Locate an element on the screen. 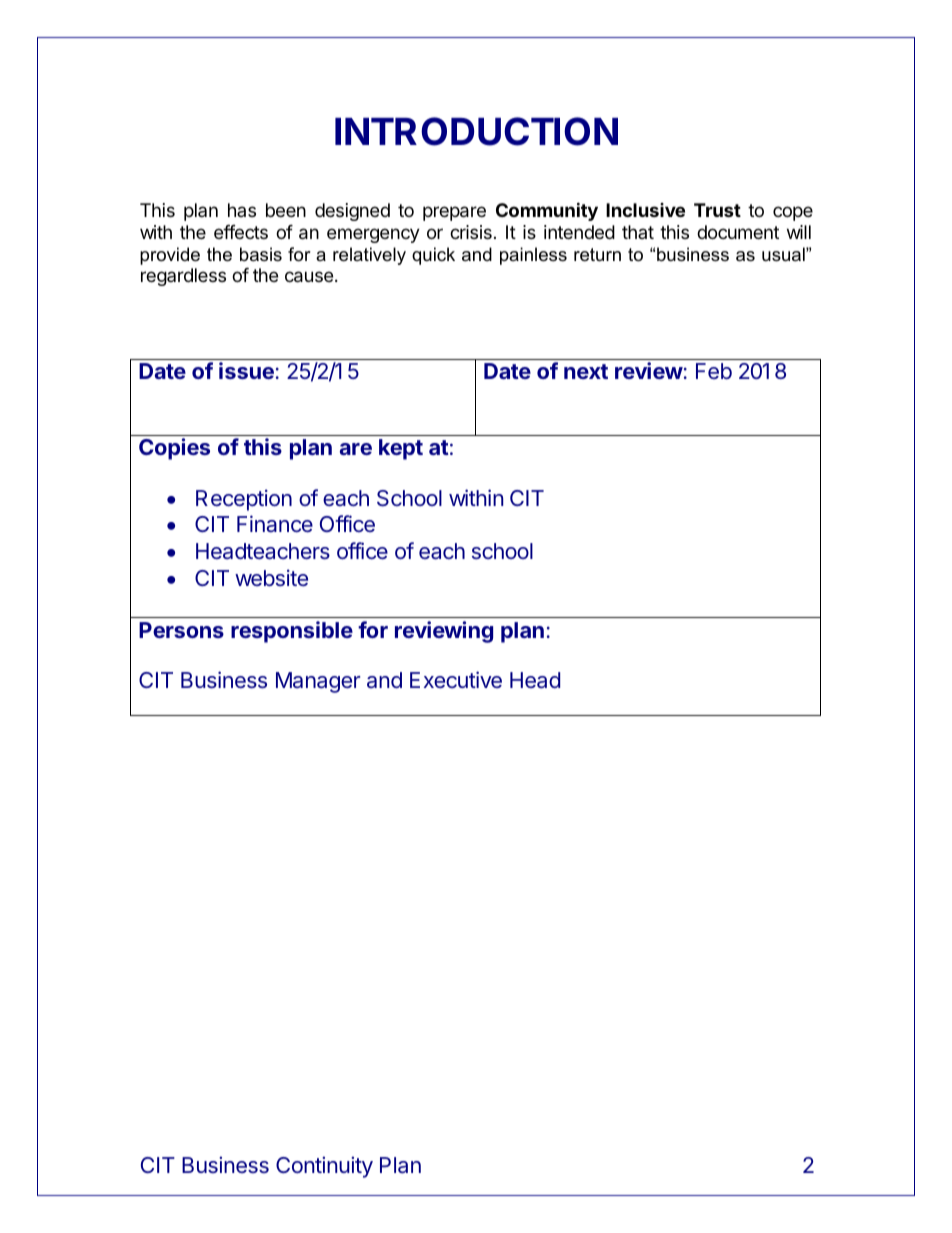  Continuity is located at coordinates (324, 1167).
